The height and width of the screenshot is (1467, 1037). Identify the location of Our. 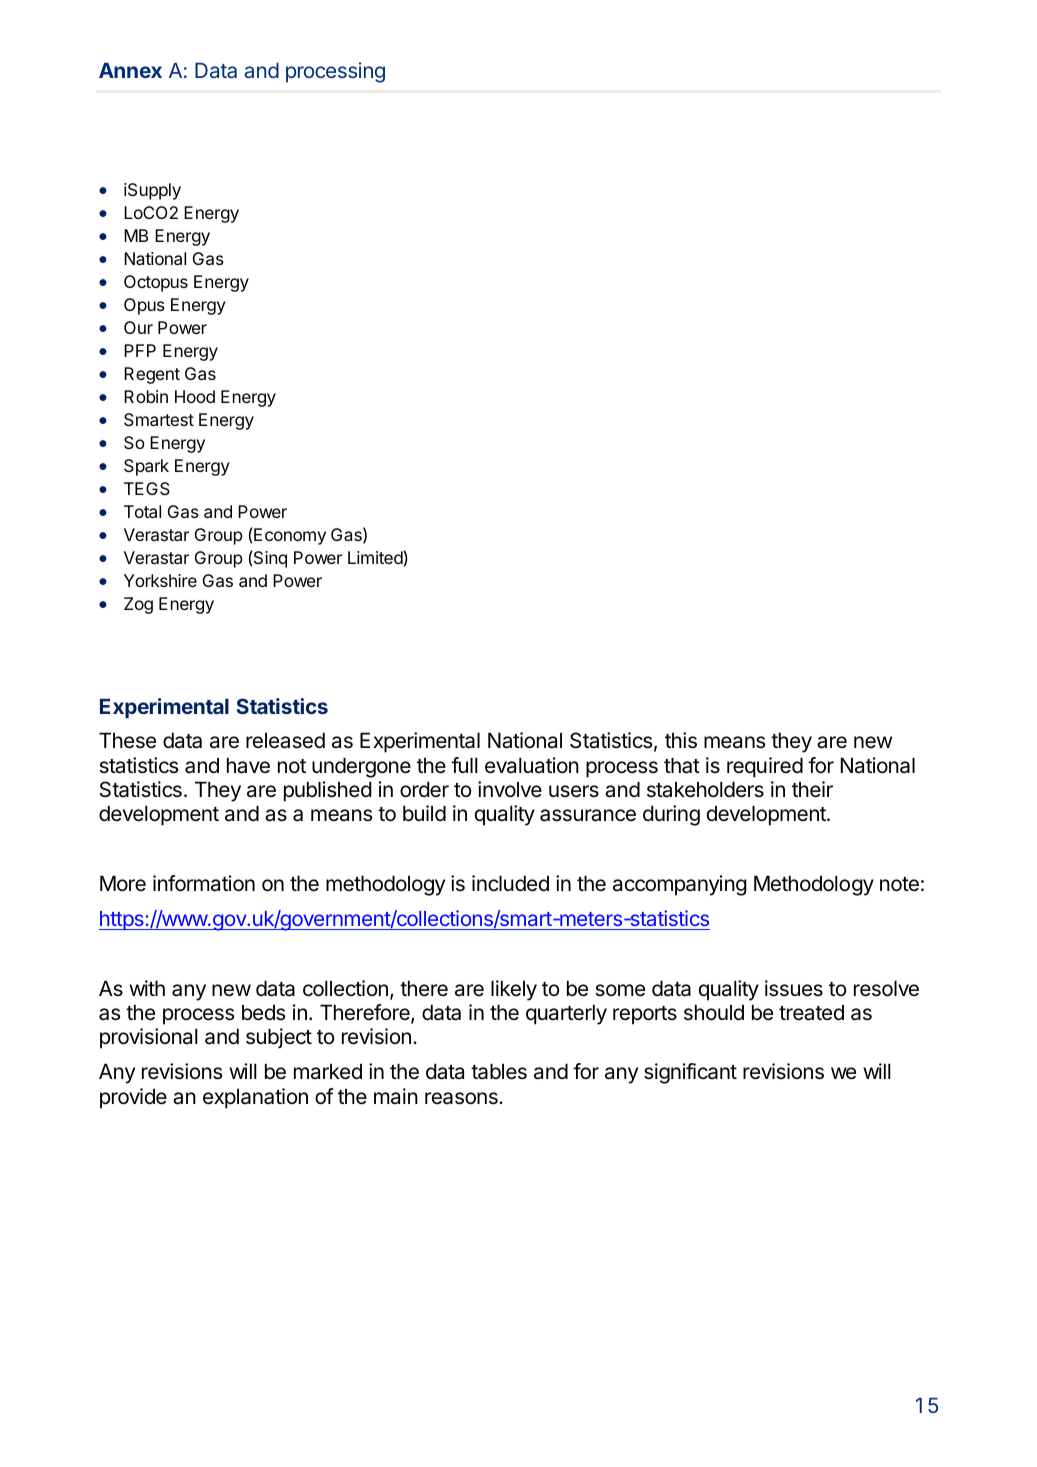
(138, 327).
